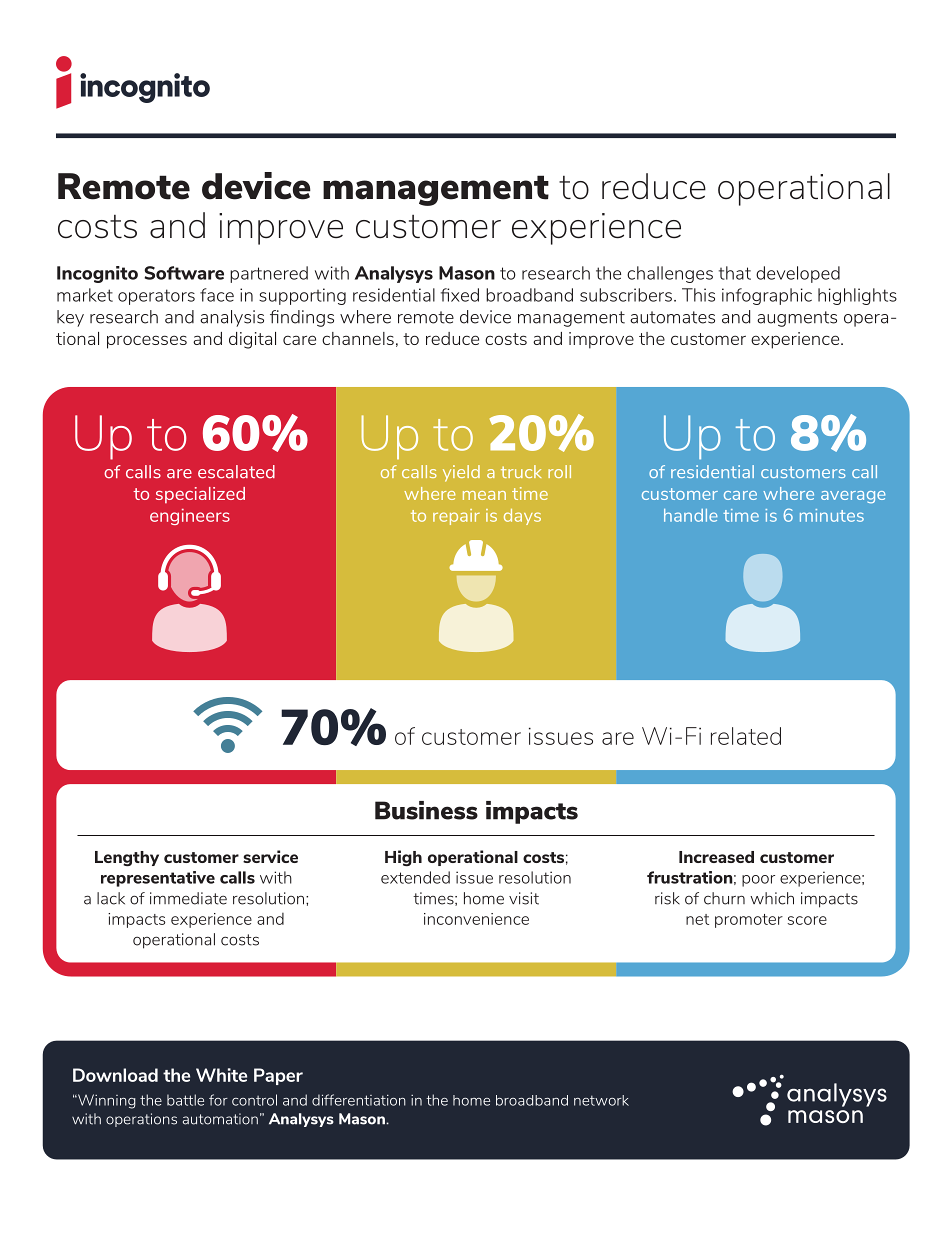 The image size is (952, 1233). What do you see at coordinates (426, 810) in the image?
I see `Business` at bounding box center [426, 810].
